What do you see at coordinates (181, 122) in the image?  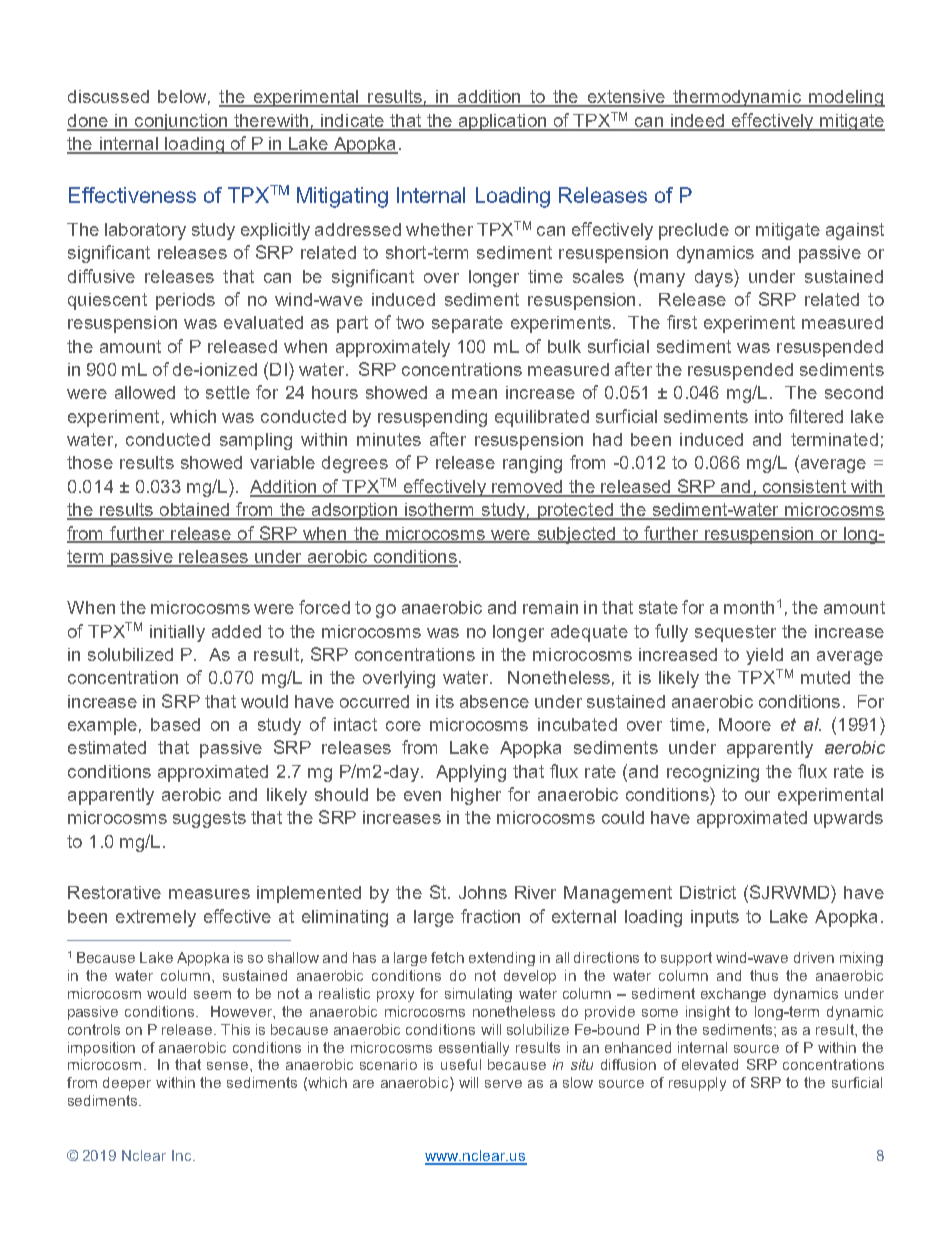 I see `conjunction` at bounding box center [181, 122].
